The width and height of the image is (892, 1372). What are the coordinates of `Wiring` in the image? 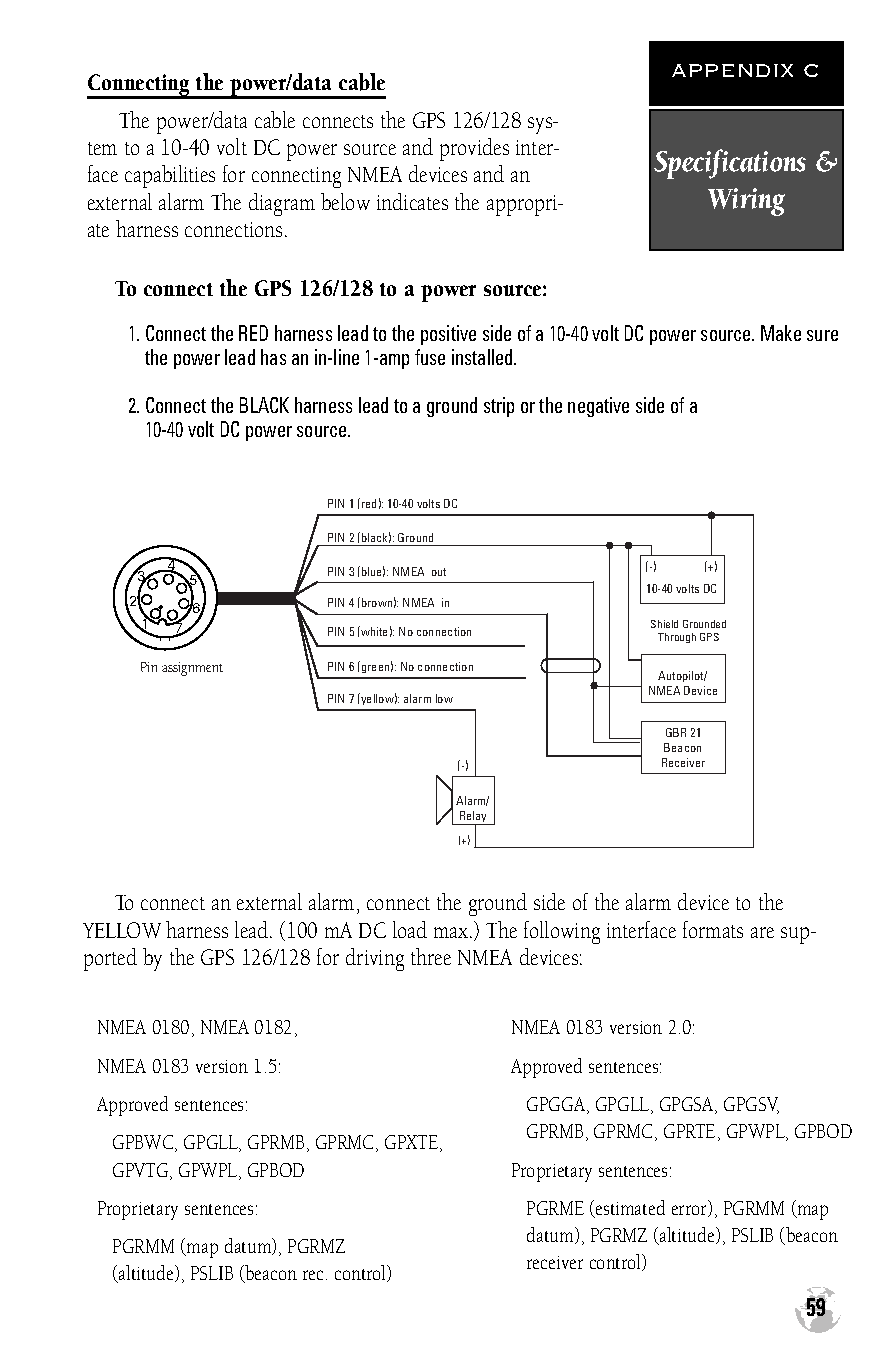 It's located at (746, 202).
